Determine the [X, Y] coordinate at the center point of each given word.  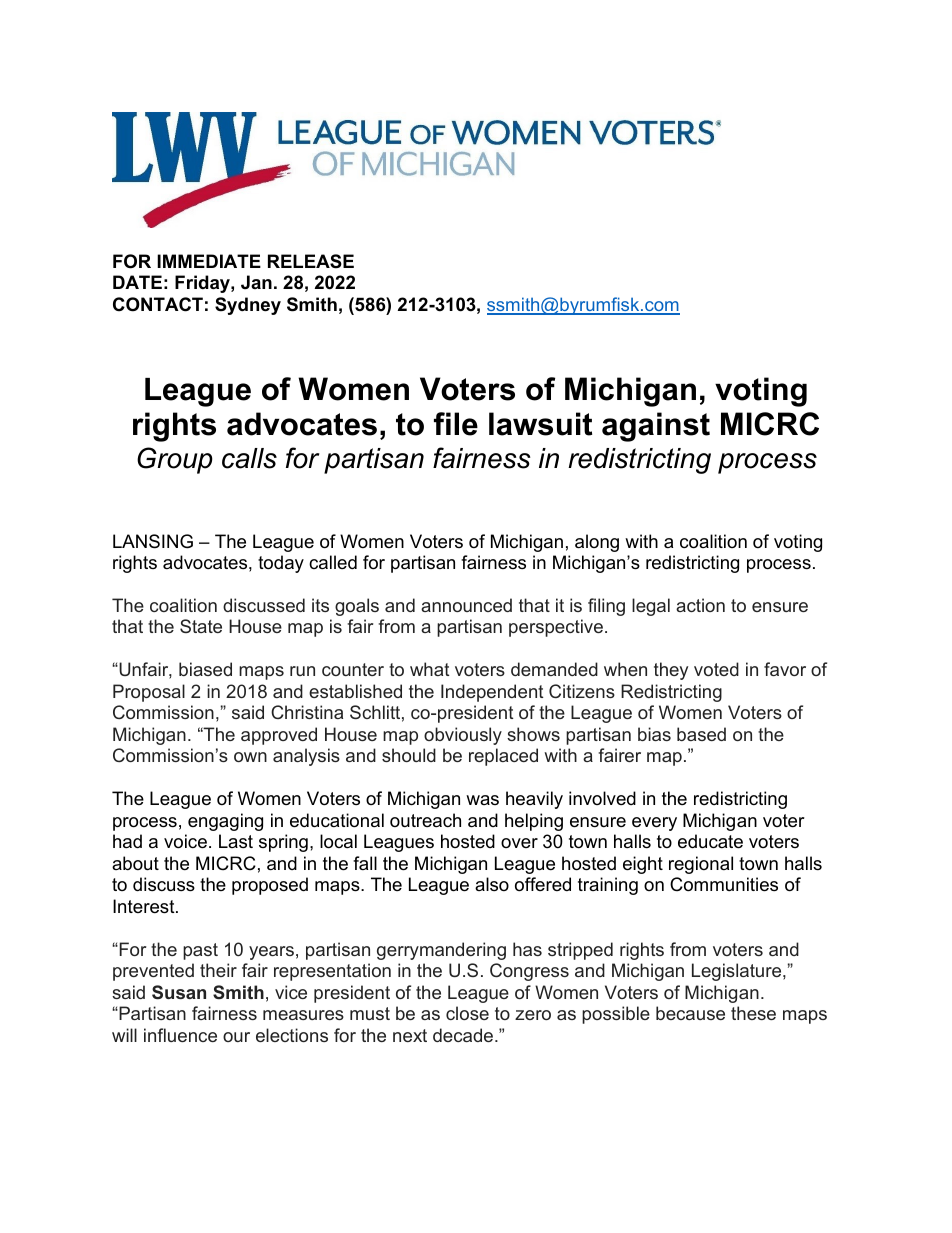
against [656, 427]
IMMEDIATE [209, 261]
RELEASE [311, 261]
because [690, 1013]
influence [180, 1035]
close [467, 1013]
